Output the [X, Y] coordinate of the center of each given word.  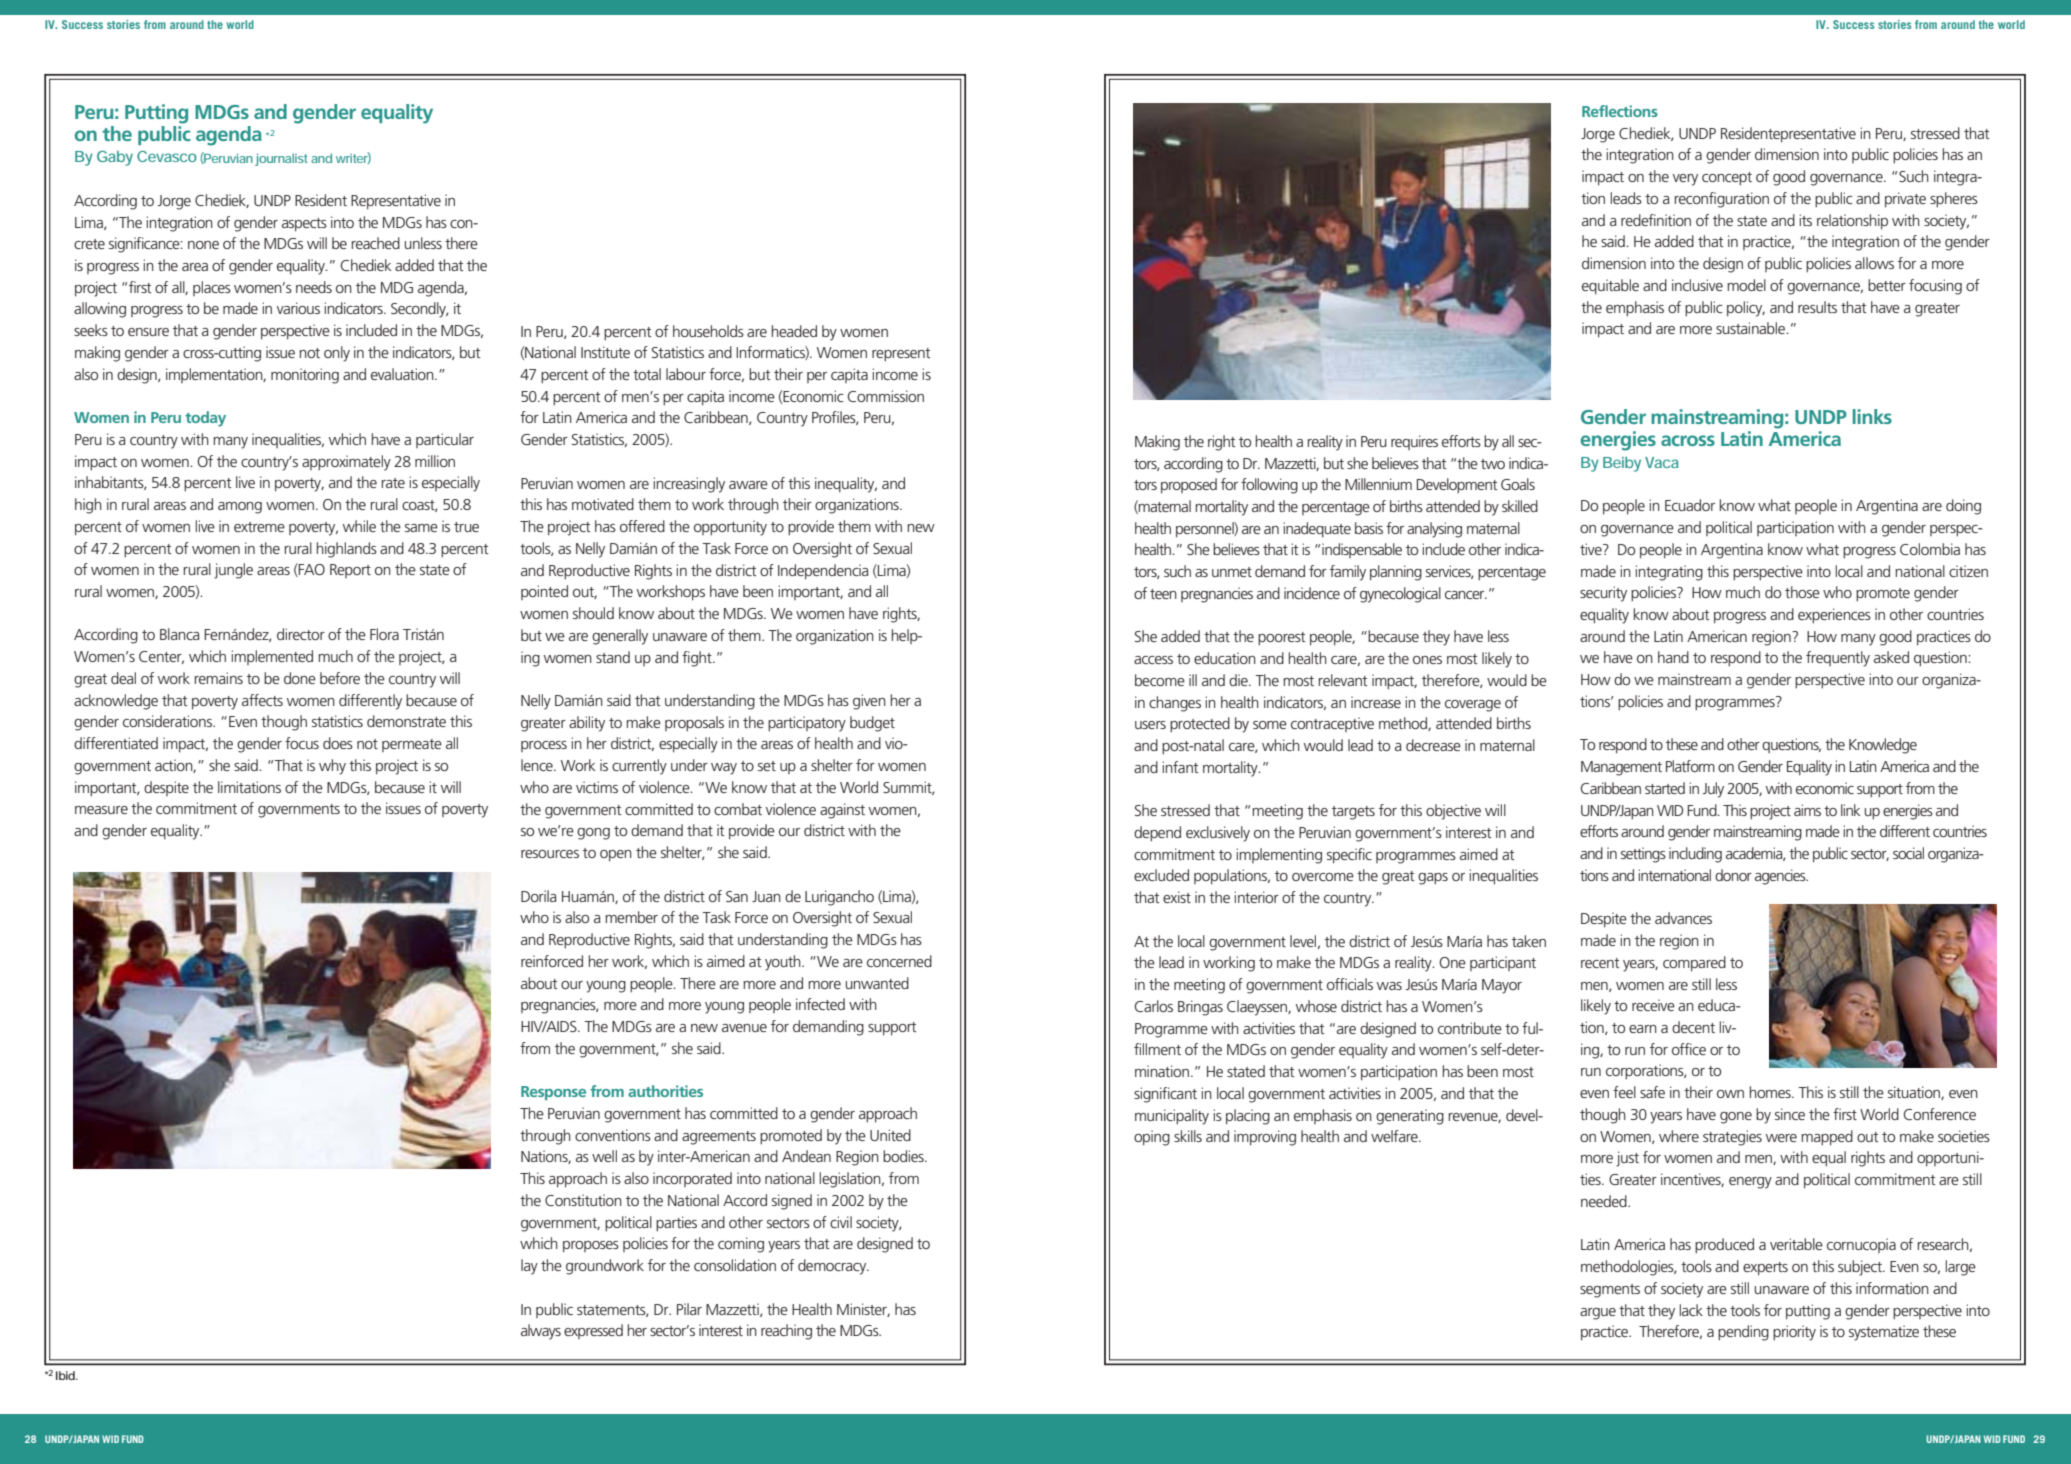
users [1150, 725]
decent [1693, 1027]
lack [1691, 1310]
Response [553, 1093]
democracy [833, 1267]
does [338, 743]
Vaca [1662, 462]
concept [1727, 179]
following [1269, 486]
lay [529, 1267]
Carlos [1154, 1006]
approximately [346, 463]
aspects [304, 225]
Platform [1690, 766]
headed [794, 331]
